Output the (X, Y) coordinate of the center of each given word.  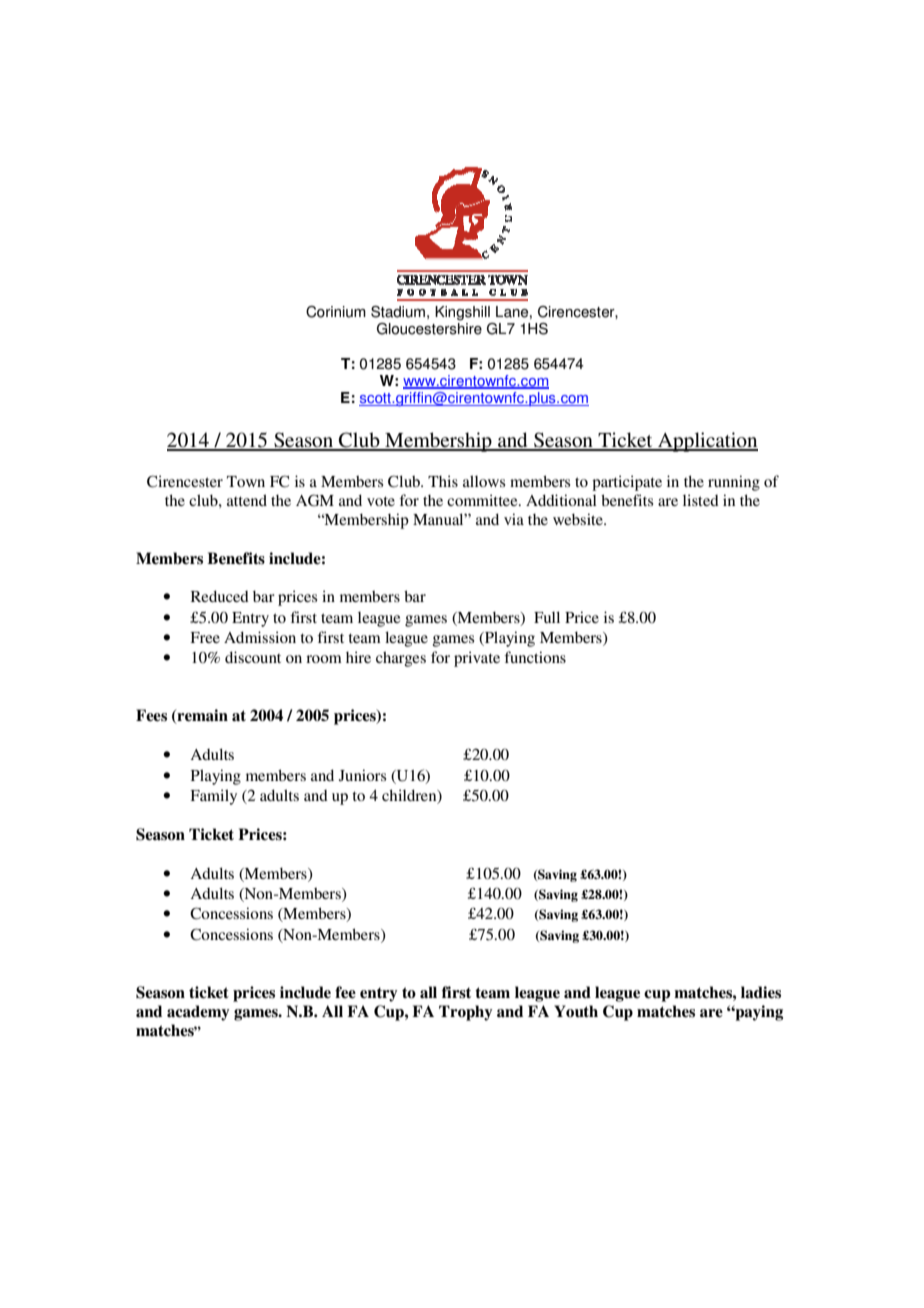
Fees (151, 715)
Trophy (466, 1013)
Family (214, 797)
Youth (576, 1011)
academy (198, 1013)
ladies (761, 992)
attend (247, 500)
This (443, 481)
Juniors (362, 775)
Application (707, 442)
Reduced (220, 596)
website (579, 519)
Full (547, 617)
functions (535, 657)
